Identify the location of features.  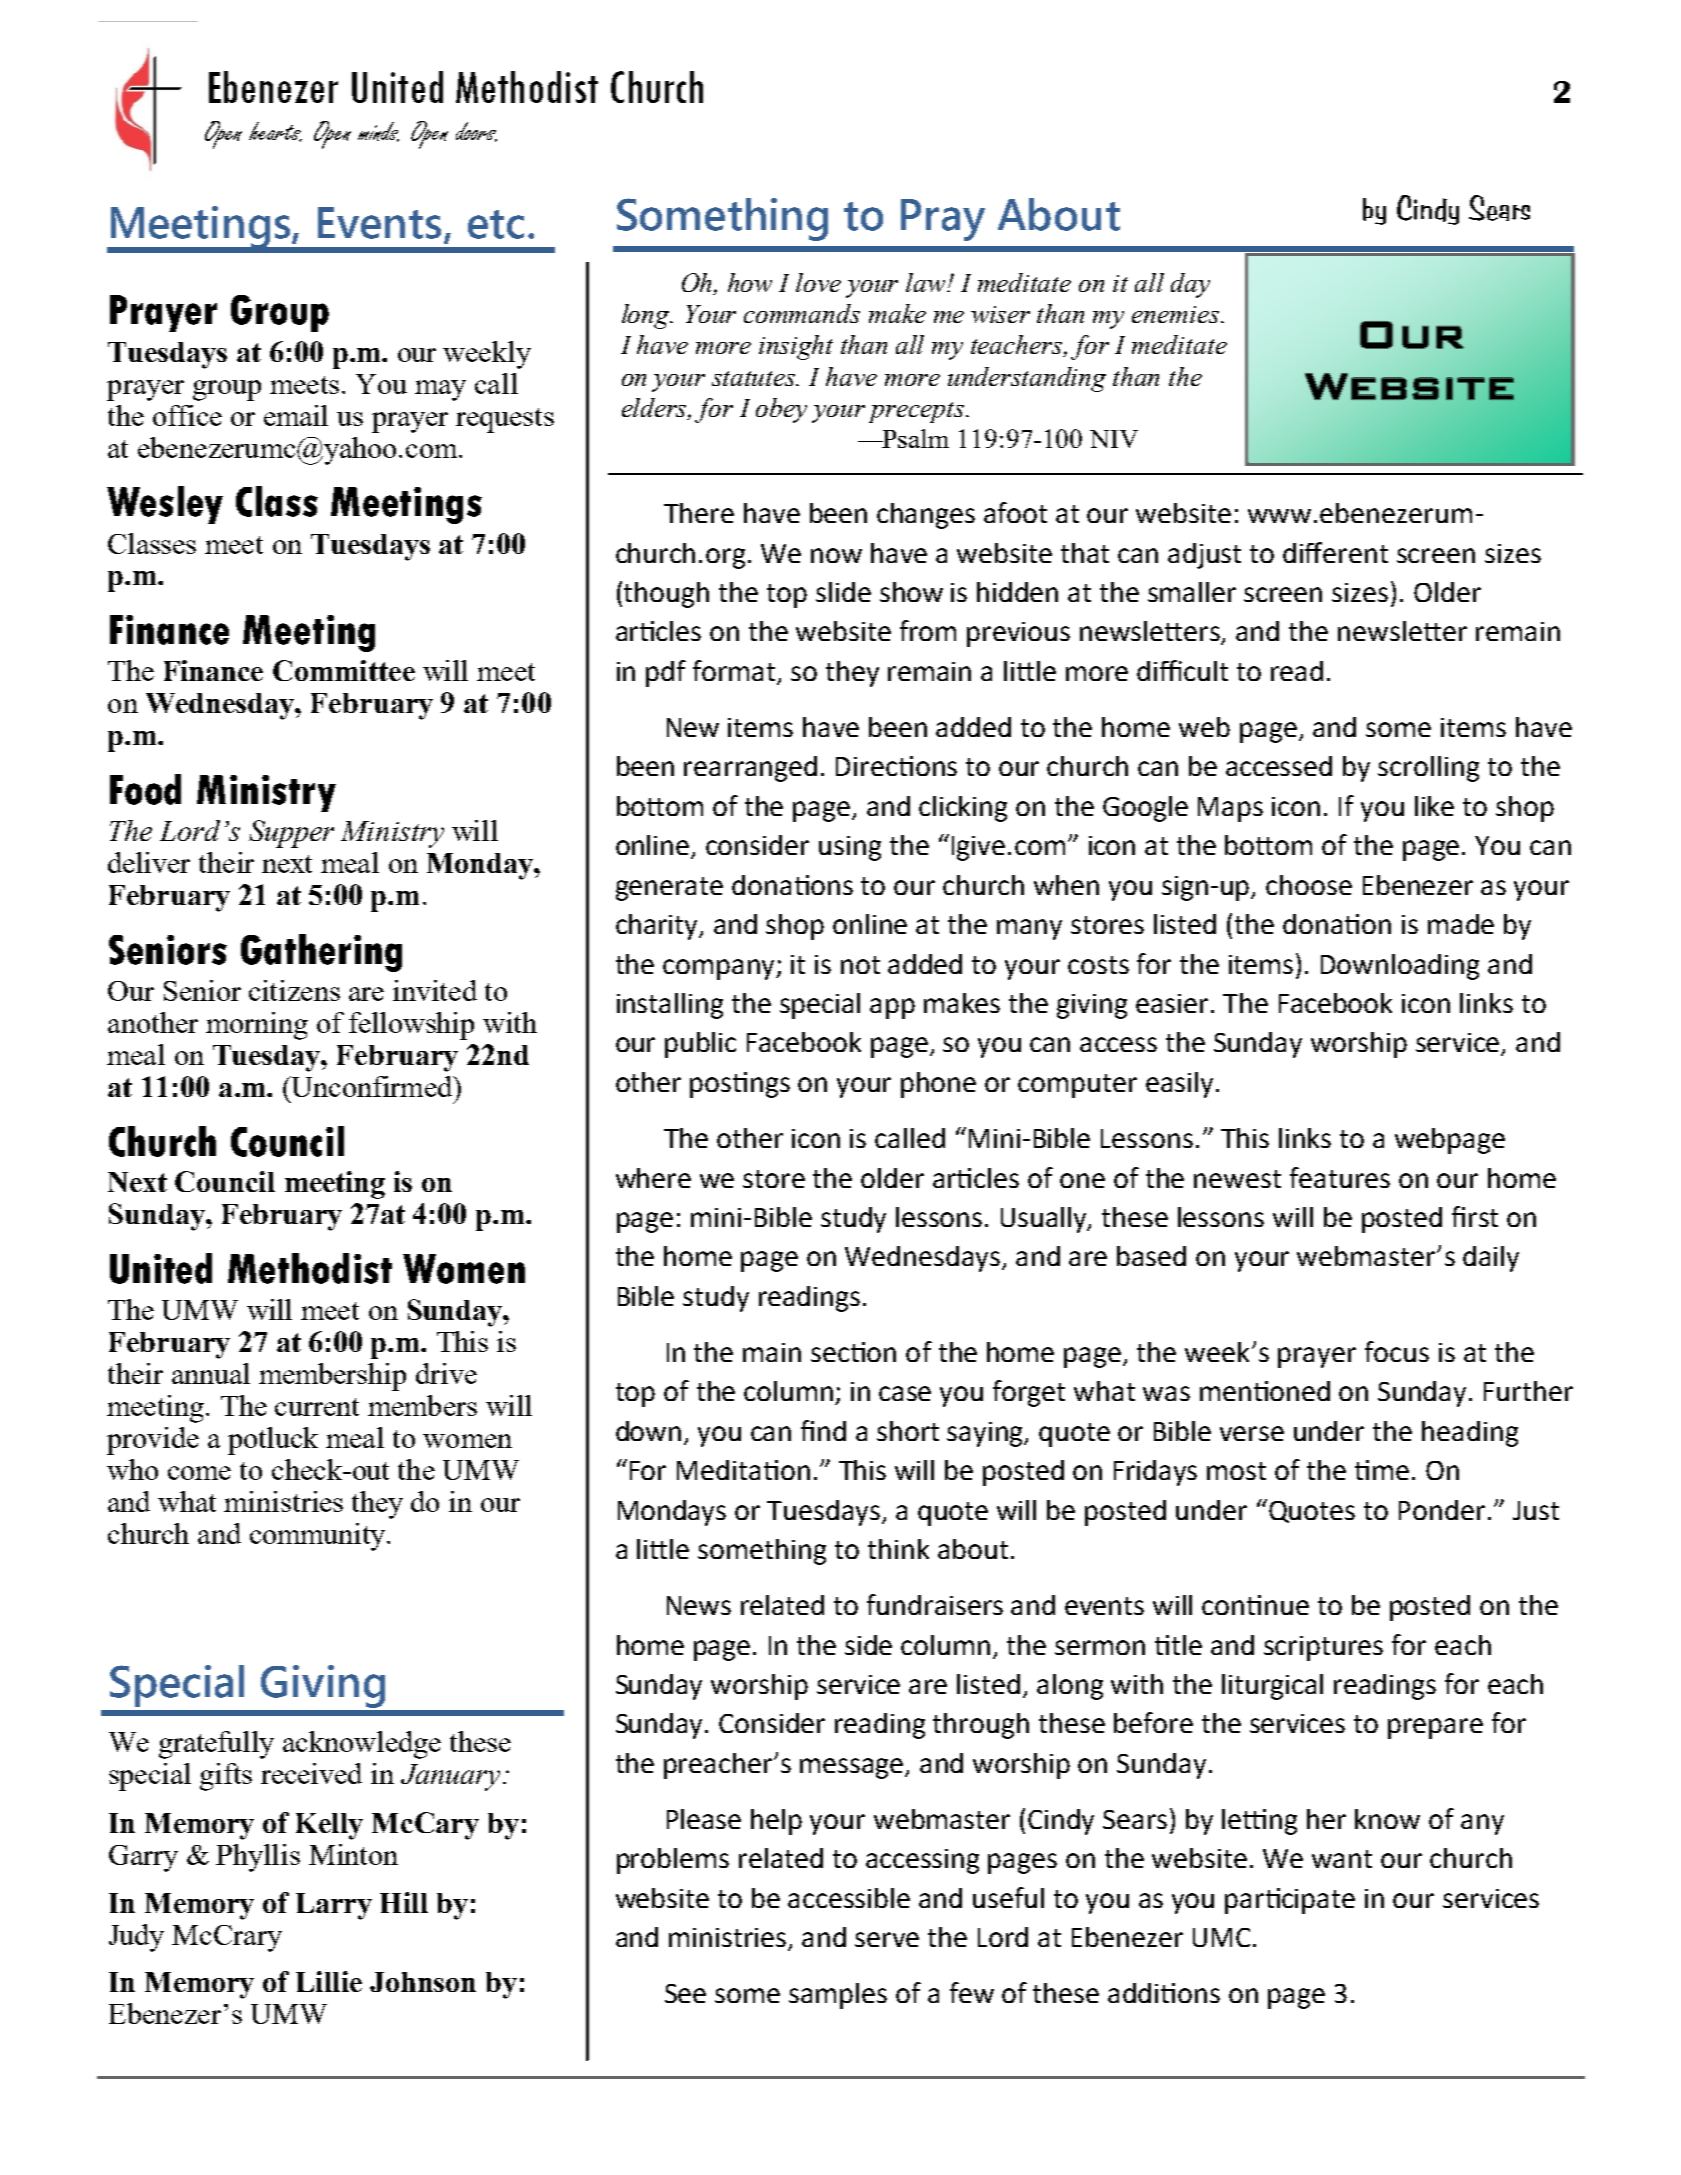
(1340, 1177).
